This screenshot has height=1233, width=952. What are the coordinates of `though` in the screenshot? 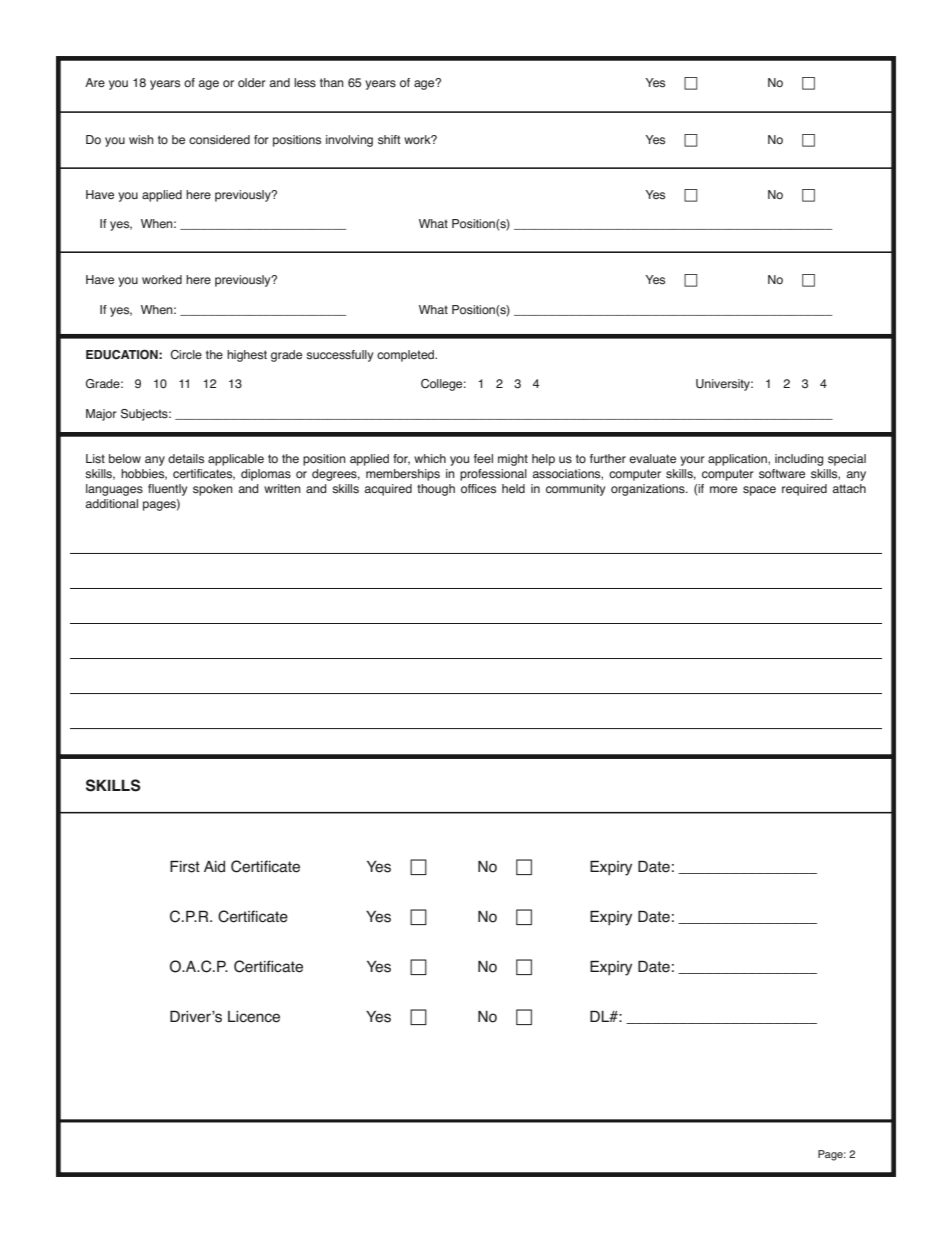 It's located at (436, 490).
